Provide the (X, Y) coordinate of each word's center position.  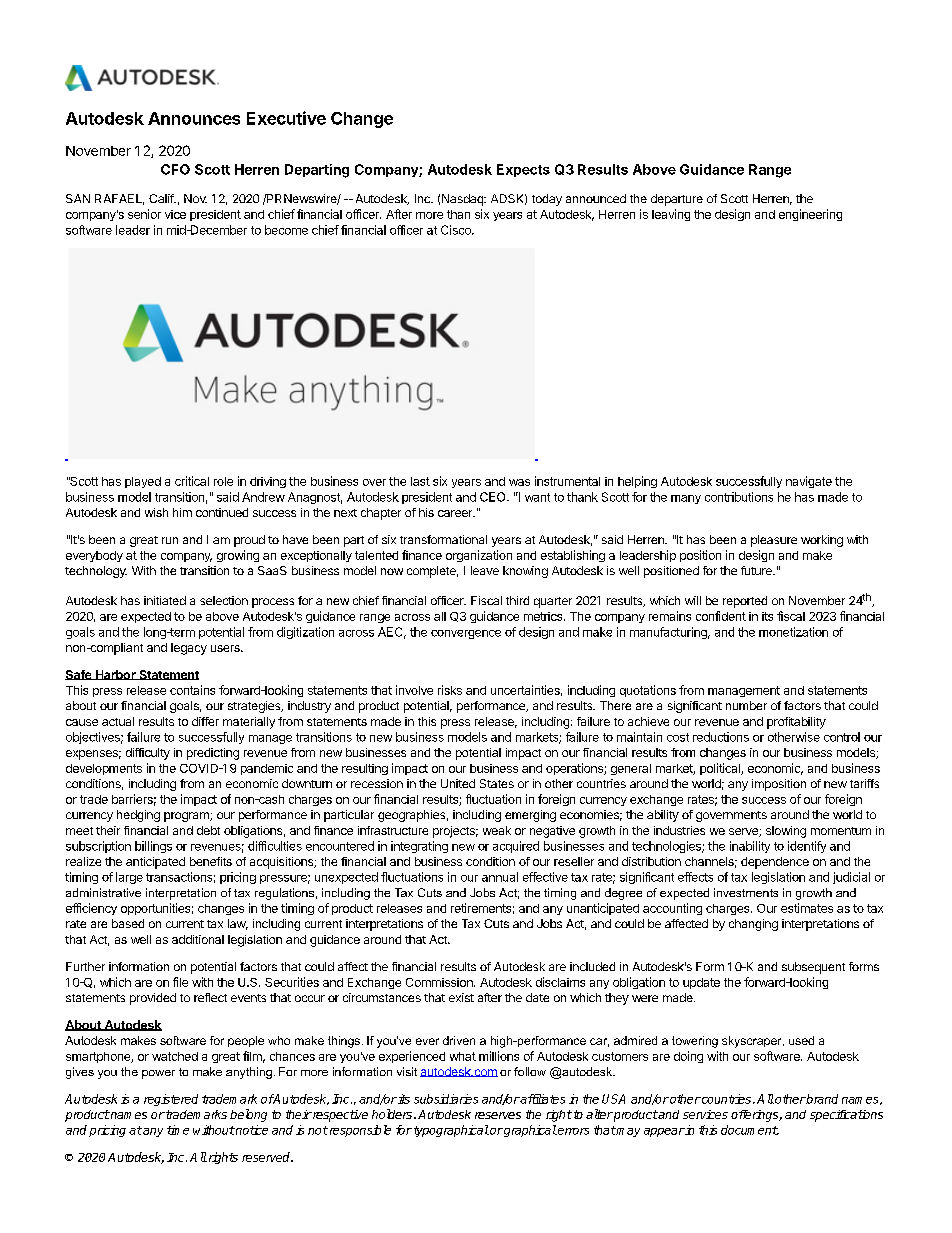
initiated (165, 600)
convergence (466, 634)
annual (500, 877)
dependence (775, 863)
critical (192, 481)
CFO (175, 169)
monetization (793, 632)
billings (153, 847)
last (420, 481)
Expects (523, 170)
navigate (809, 482)
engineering (810, 215)
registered (171, 1100)
